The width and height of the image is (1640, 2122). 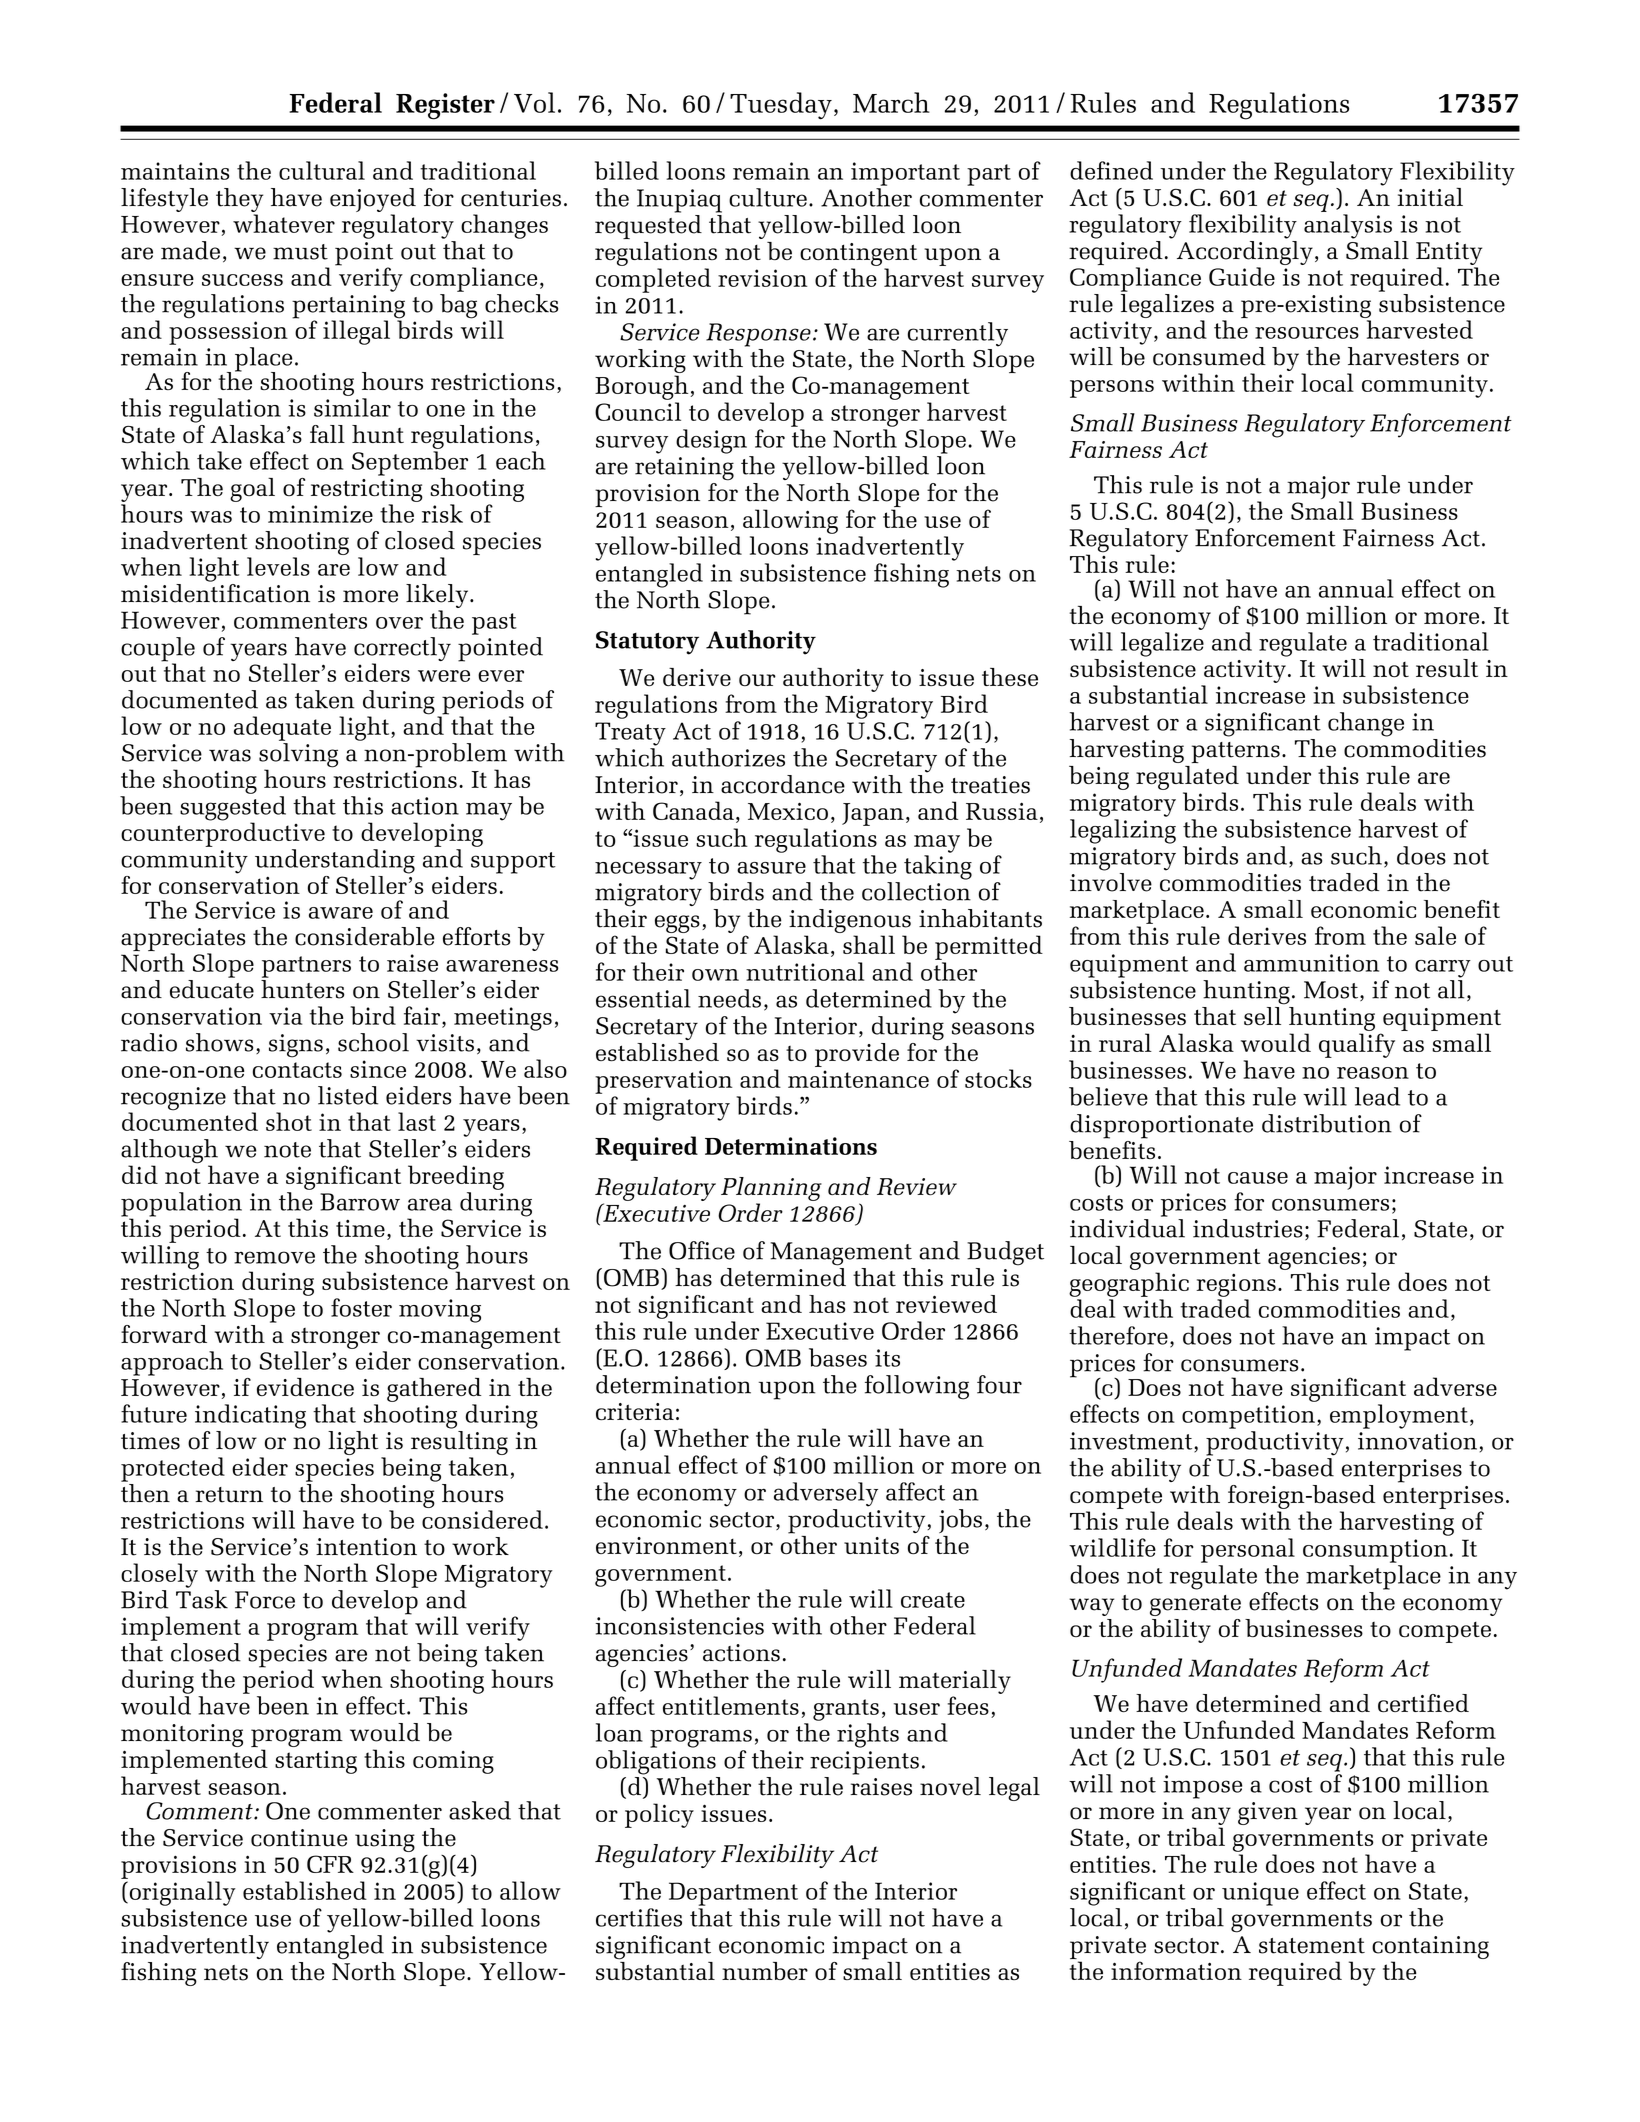 What do you see at coordinates (1235, 752) in the image?
I see `patterns` at bounding box center [1235, 752].
